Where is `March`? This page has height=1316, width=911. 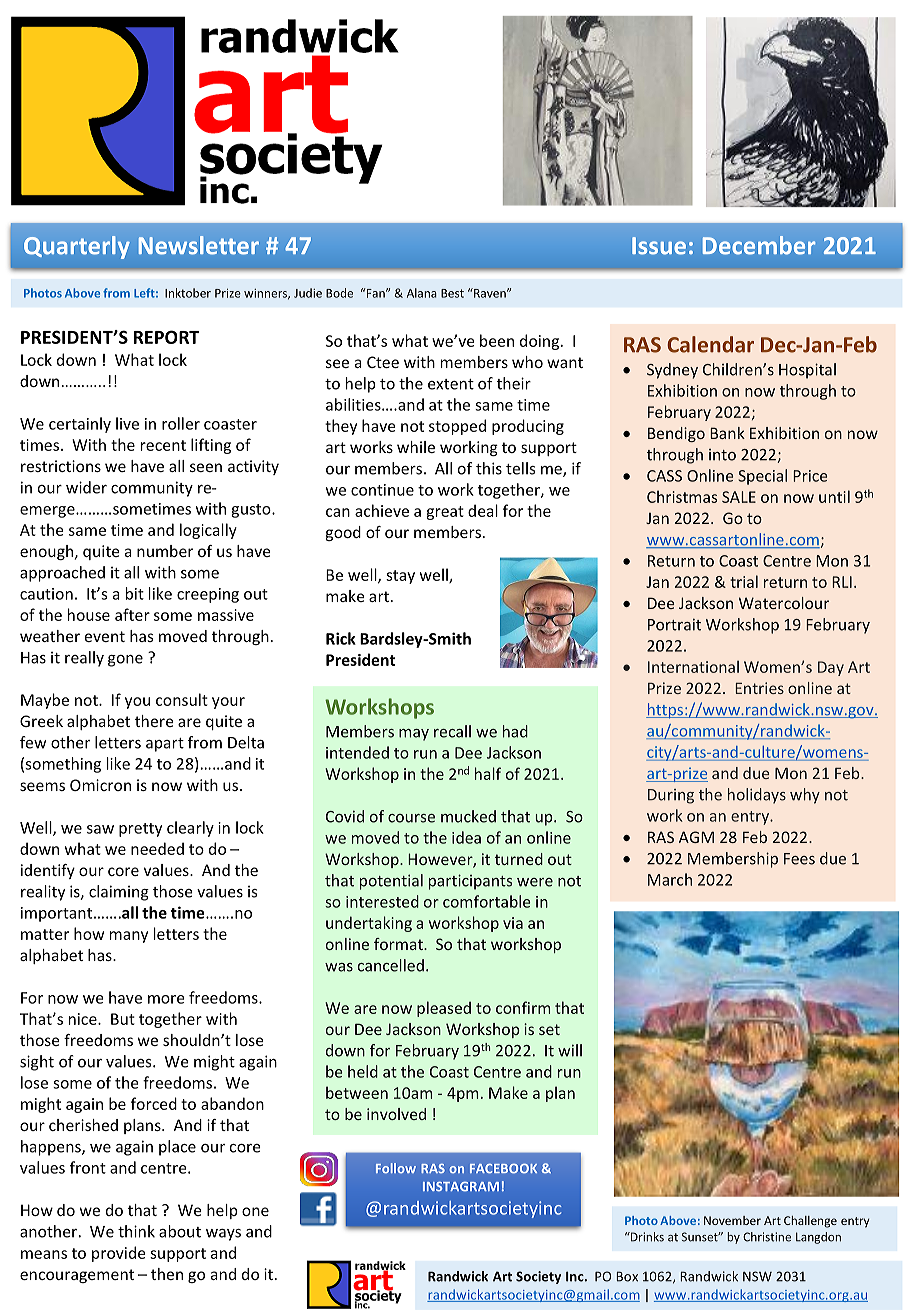 March is located at coordinates (670, 879).
